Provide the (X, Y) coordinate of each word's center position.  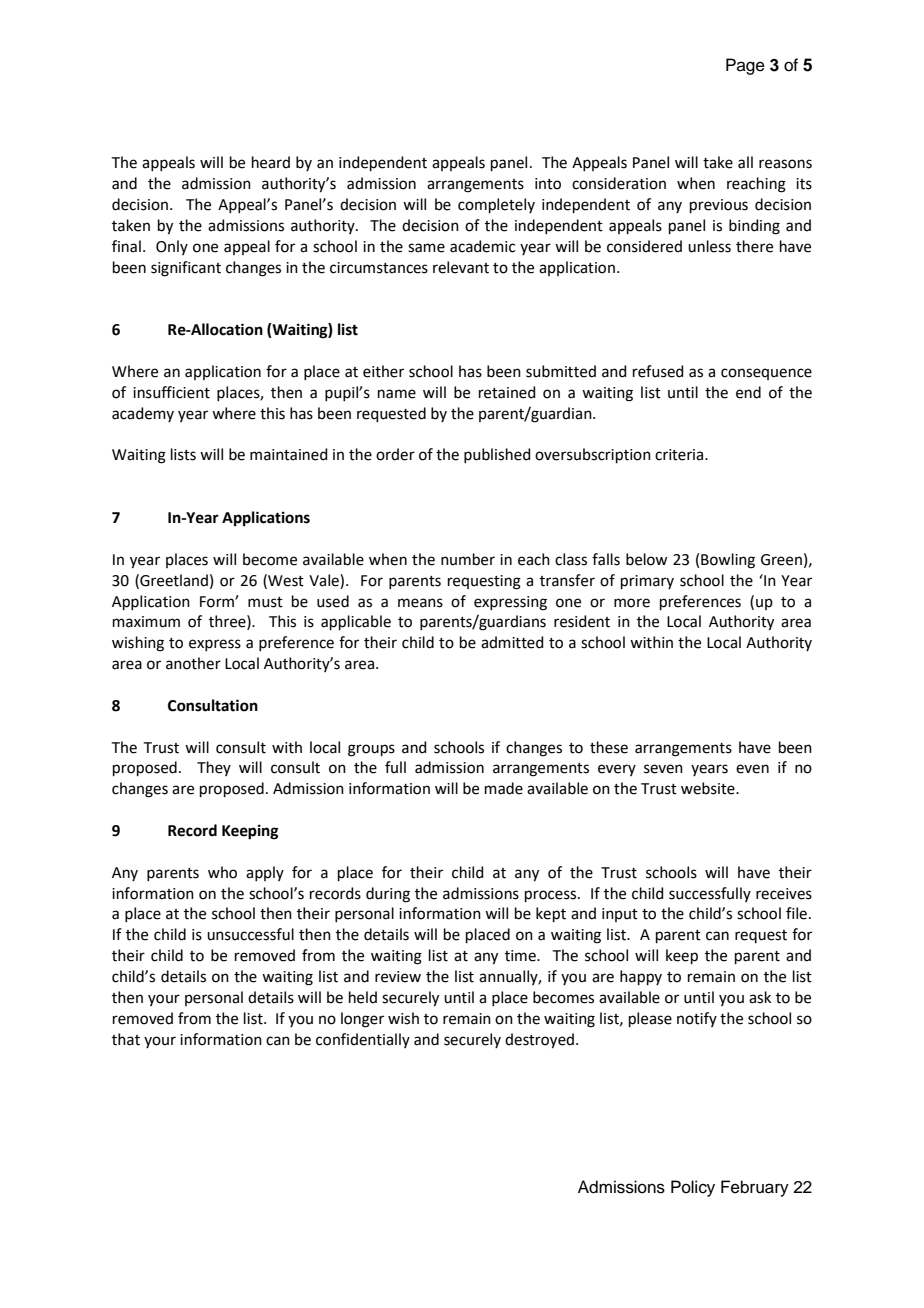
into (548, 184)
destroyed (539, 1041)
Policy (693, 1188)
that (126, 1039)
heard (271, 162)
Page (745, 66)
